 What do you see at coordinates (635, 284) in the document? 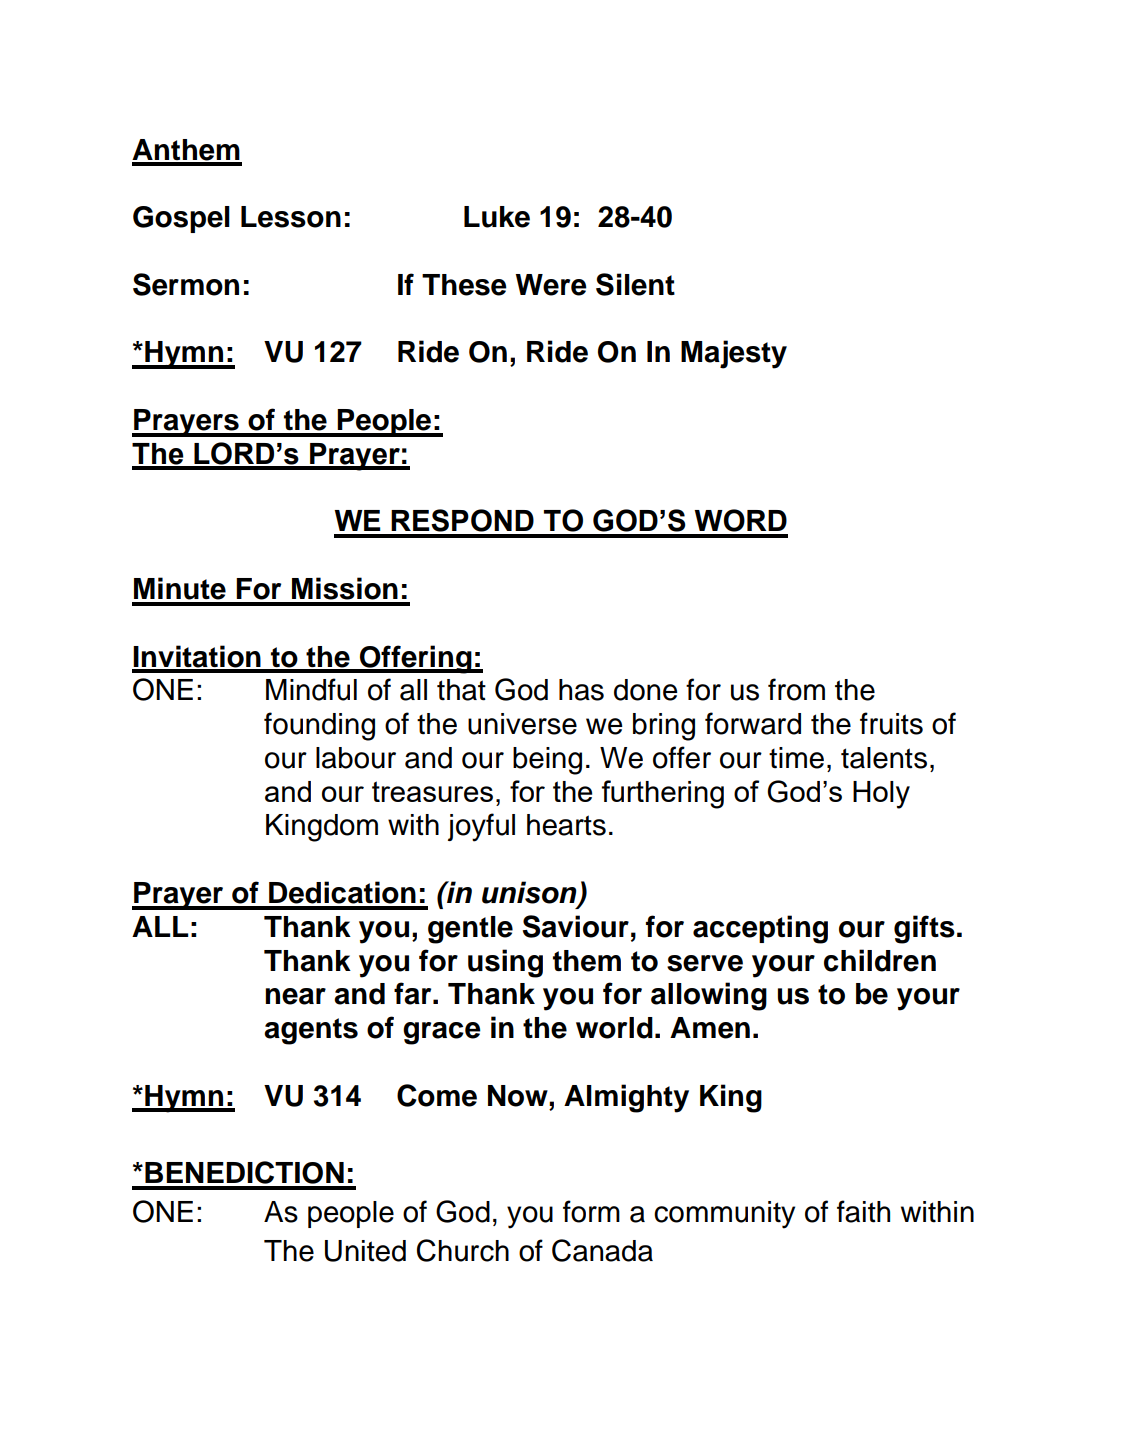
I see `Silent` at bounding box center [635, 284].
